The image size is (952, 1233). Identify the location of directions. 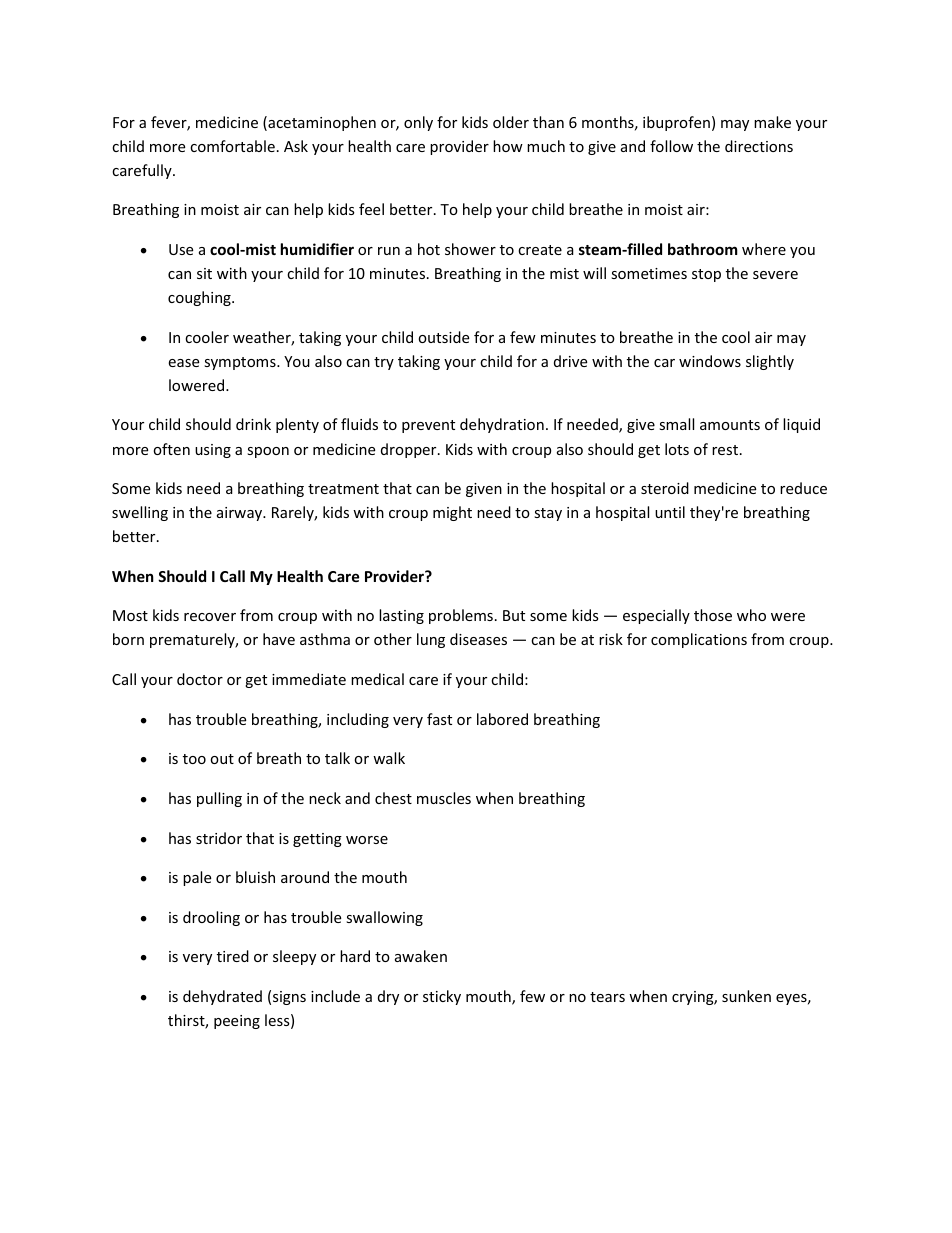
(759, 146).
